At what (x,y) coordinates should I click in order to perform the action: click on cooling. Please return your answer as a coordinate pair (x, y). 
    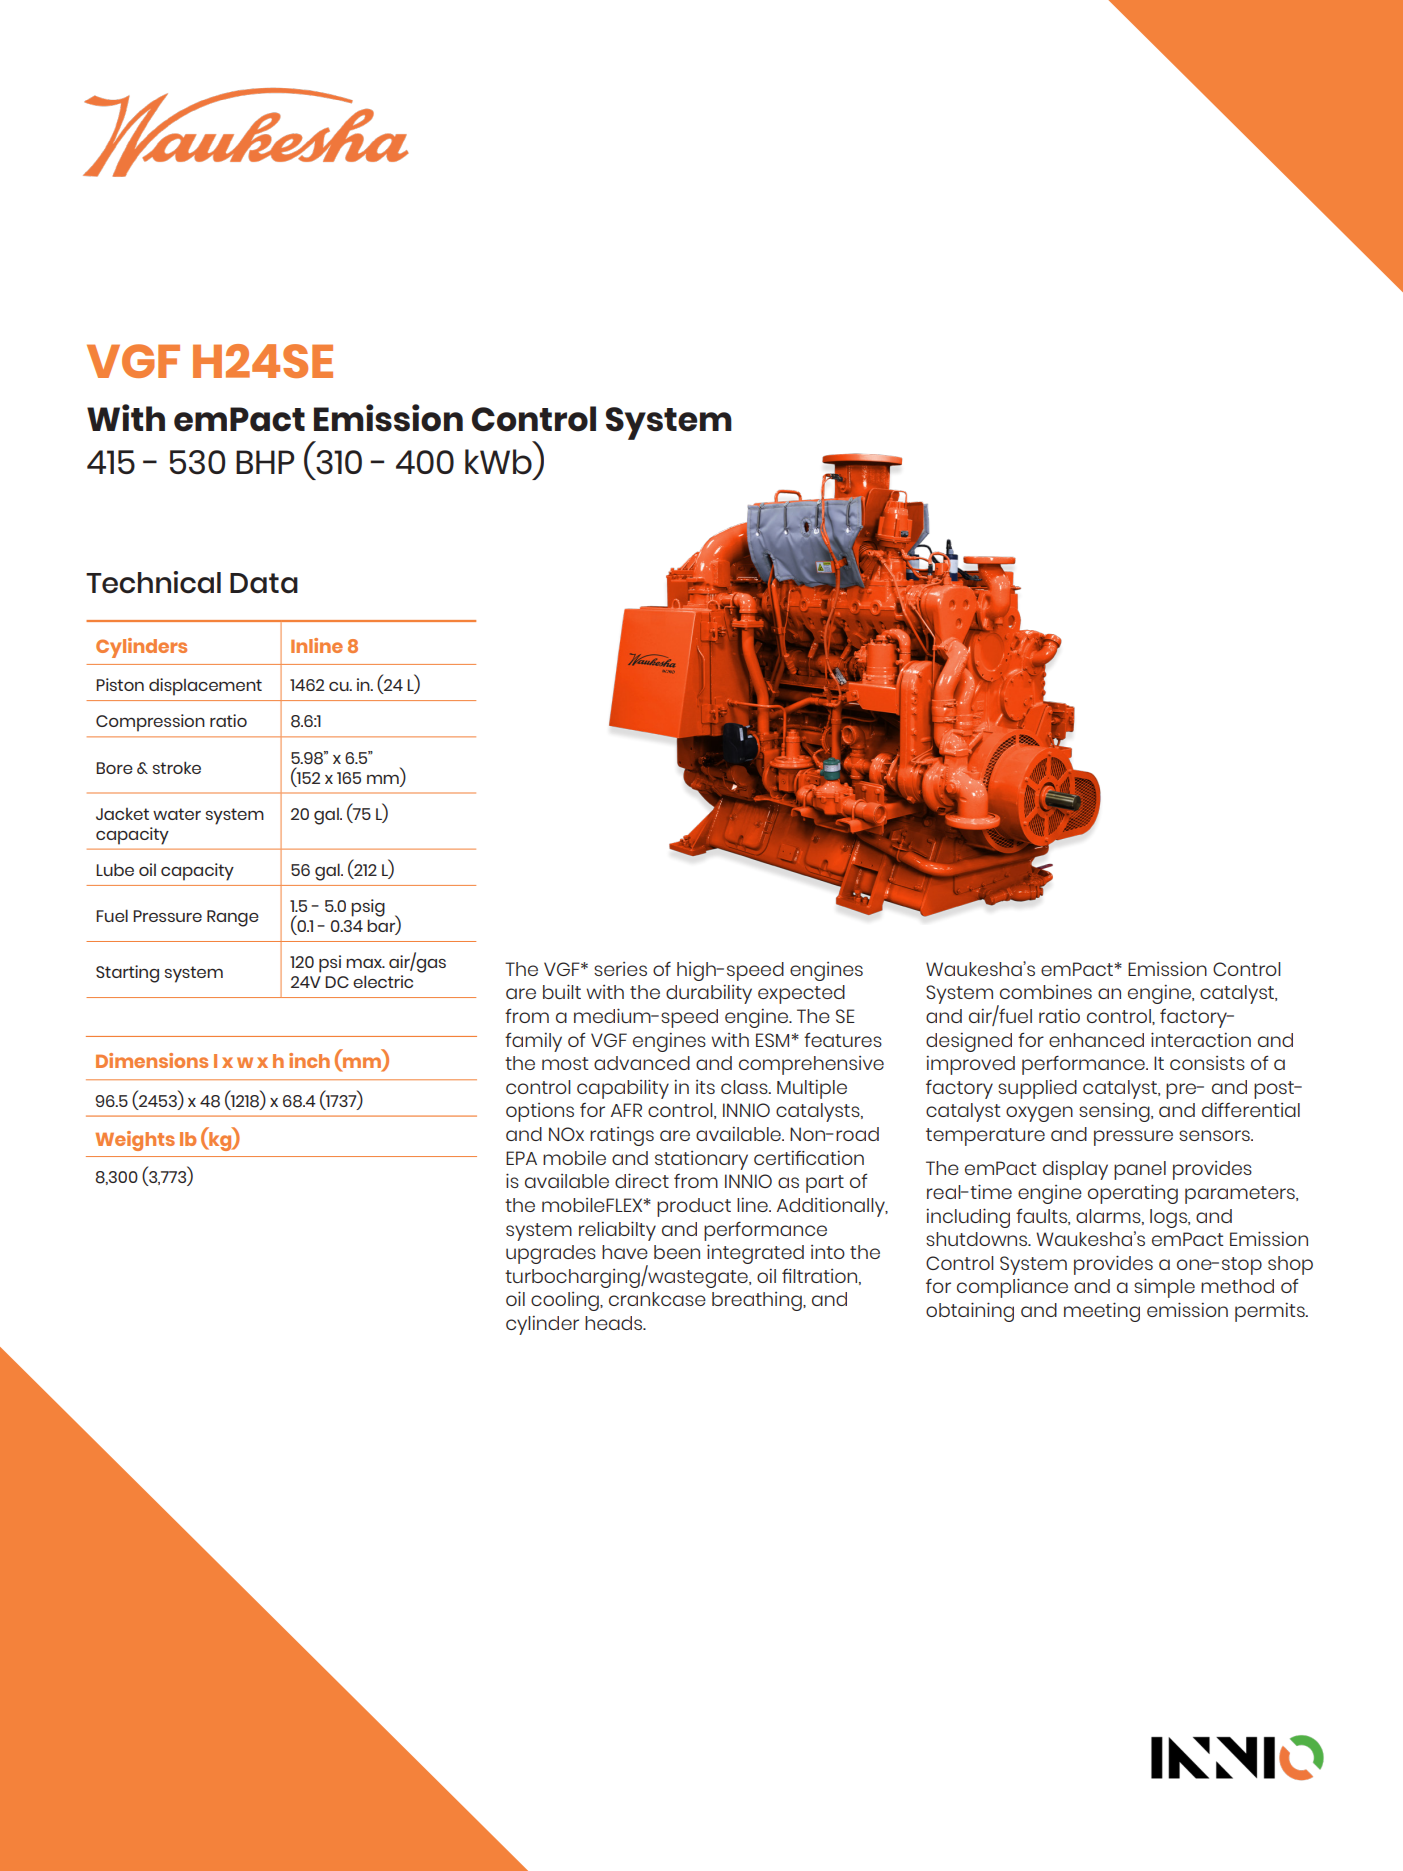
    Looking at the image, I should click on (566, 1301).
